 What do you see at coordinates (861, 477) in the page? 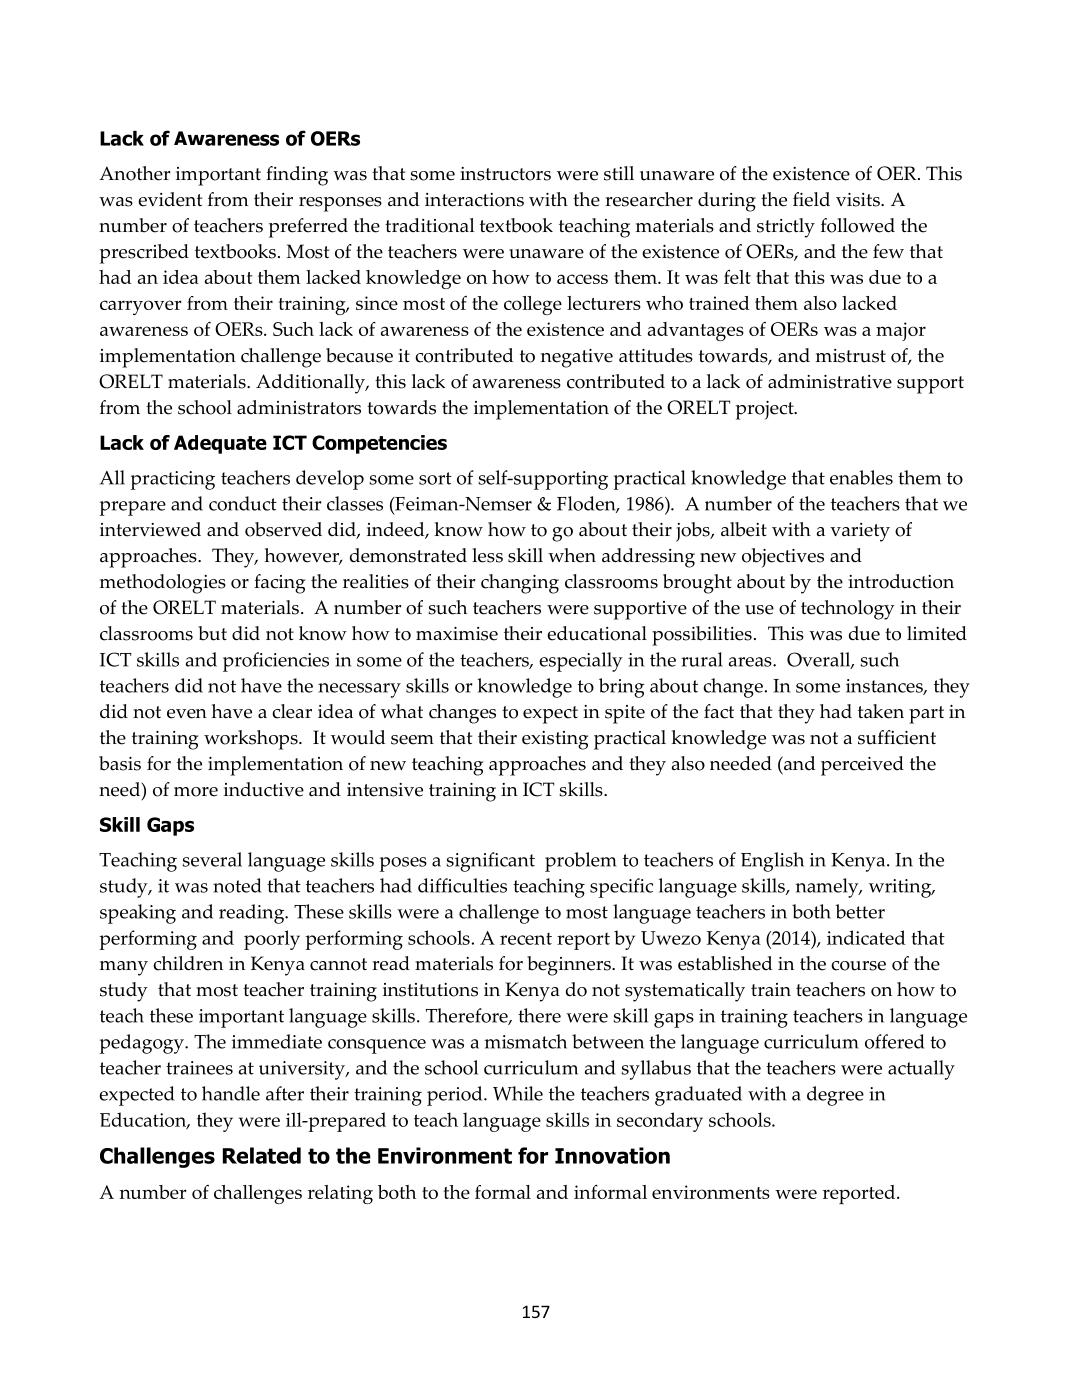
I see `enables` at bounding box center [861, 477].
